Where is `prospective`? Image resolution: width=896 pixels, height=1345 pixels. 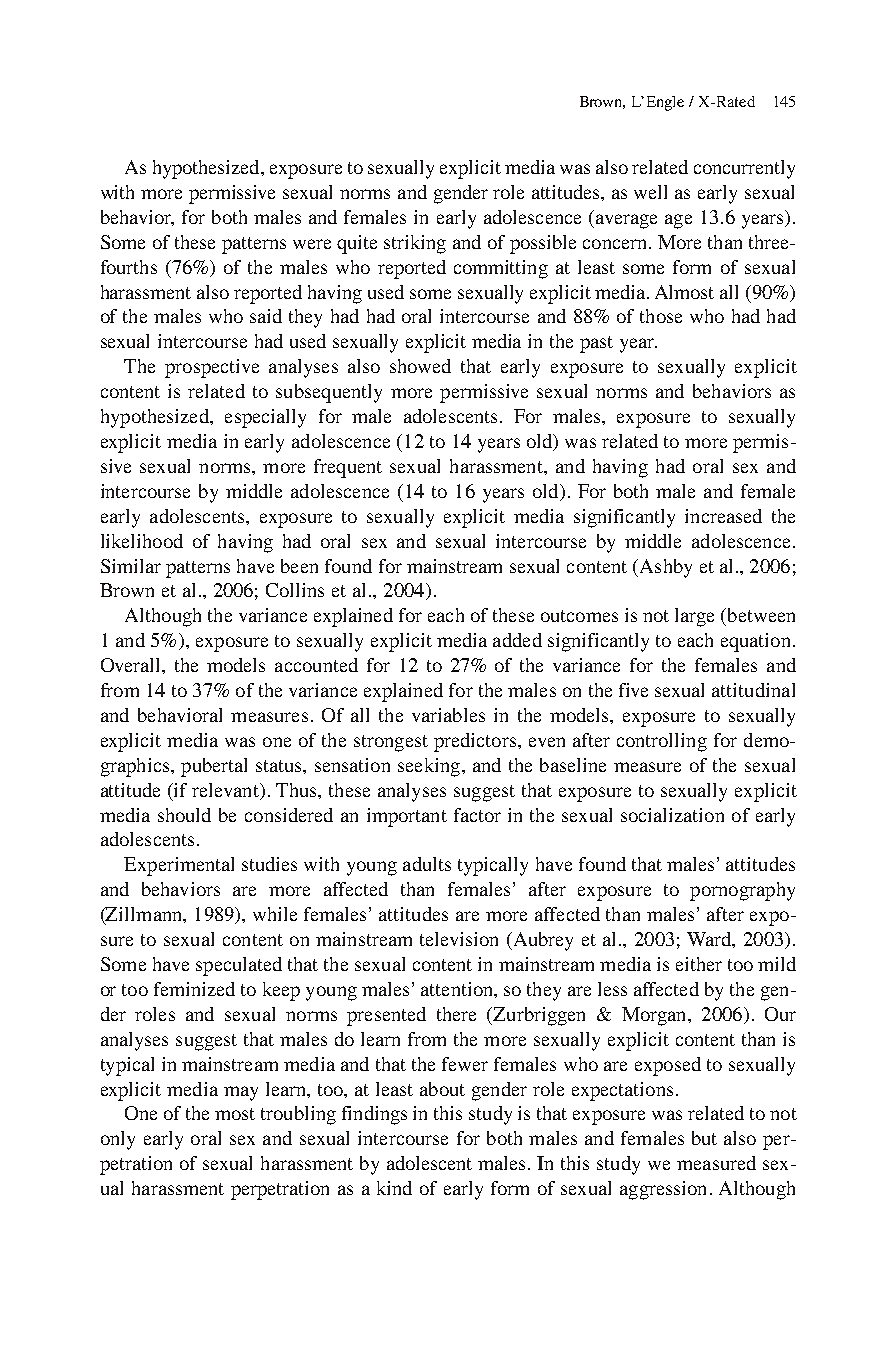
prospective is located at coordinates (212, 368).
